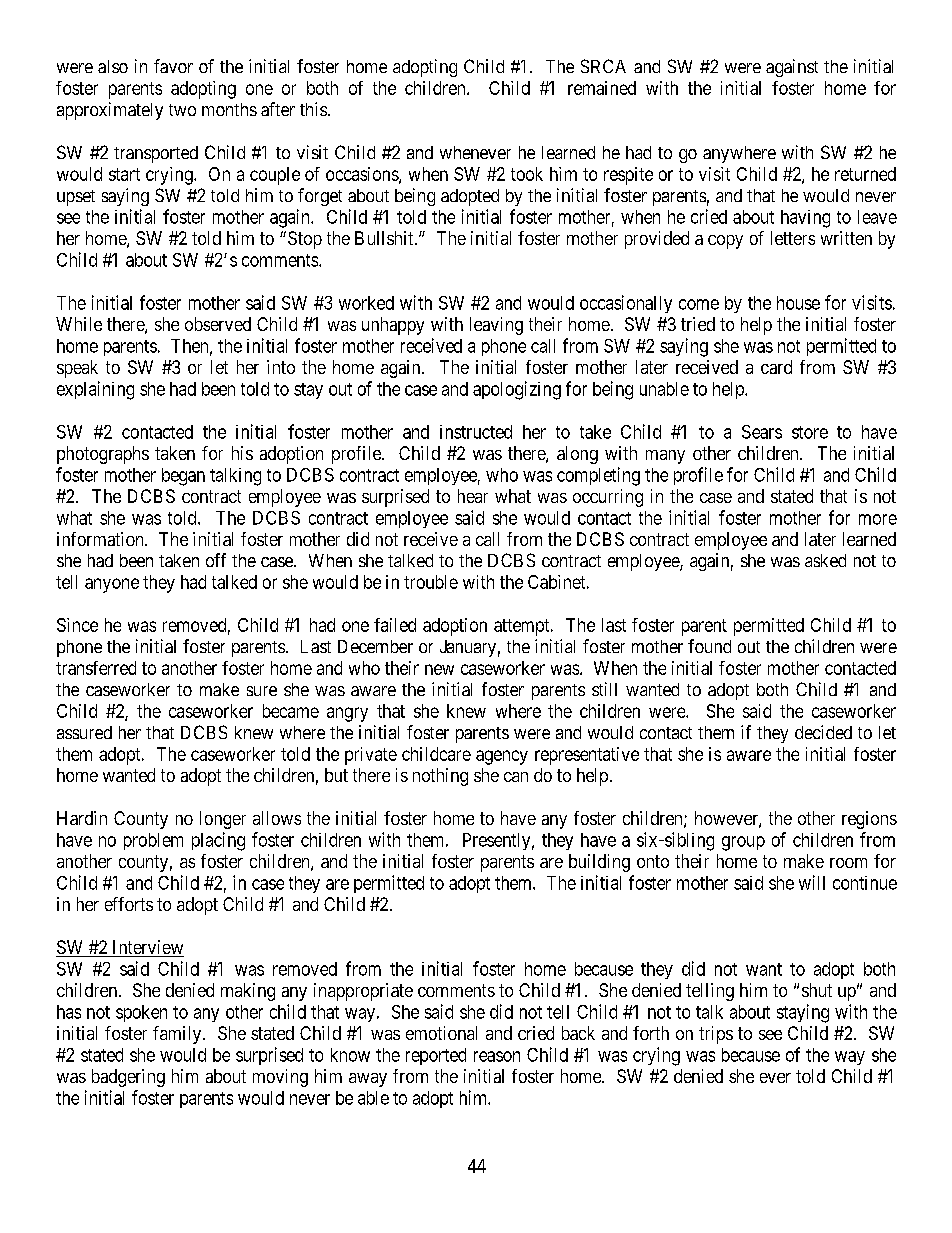 The width and height of the screenshot is (952, 1233). Describe the element at coordinates (762, 432) in the screenshot. I see `Sears` at that location.
